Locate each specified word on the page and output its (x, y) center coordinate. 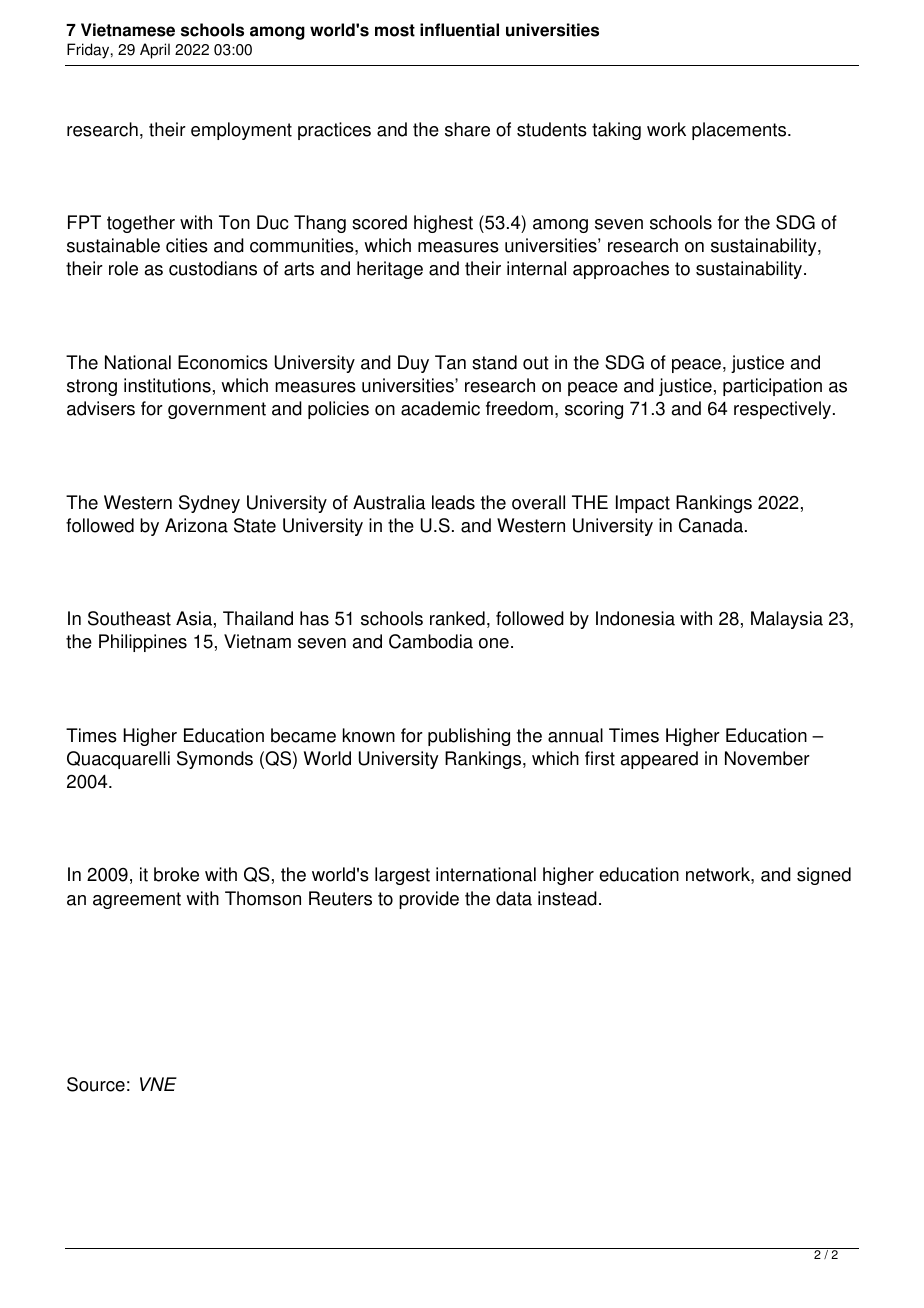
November (767, 758)
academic (440, 408)
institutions (167, 385)
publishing (469, 737)
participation (772, 387)
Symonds (215, 760)
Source (96, 1084)
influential (459, 30)
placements (740, 131)
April (155, 51)
